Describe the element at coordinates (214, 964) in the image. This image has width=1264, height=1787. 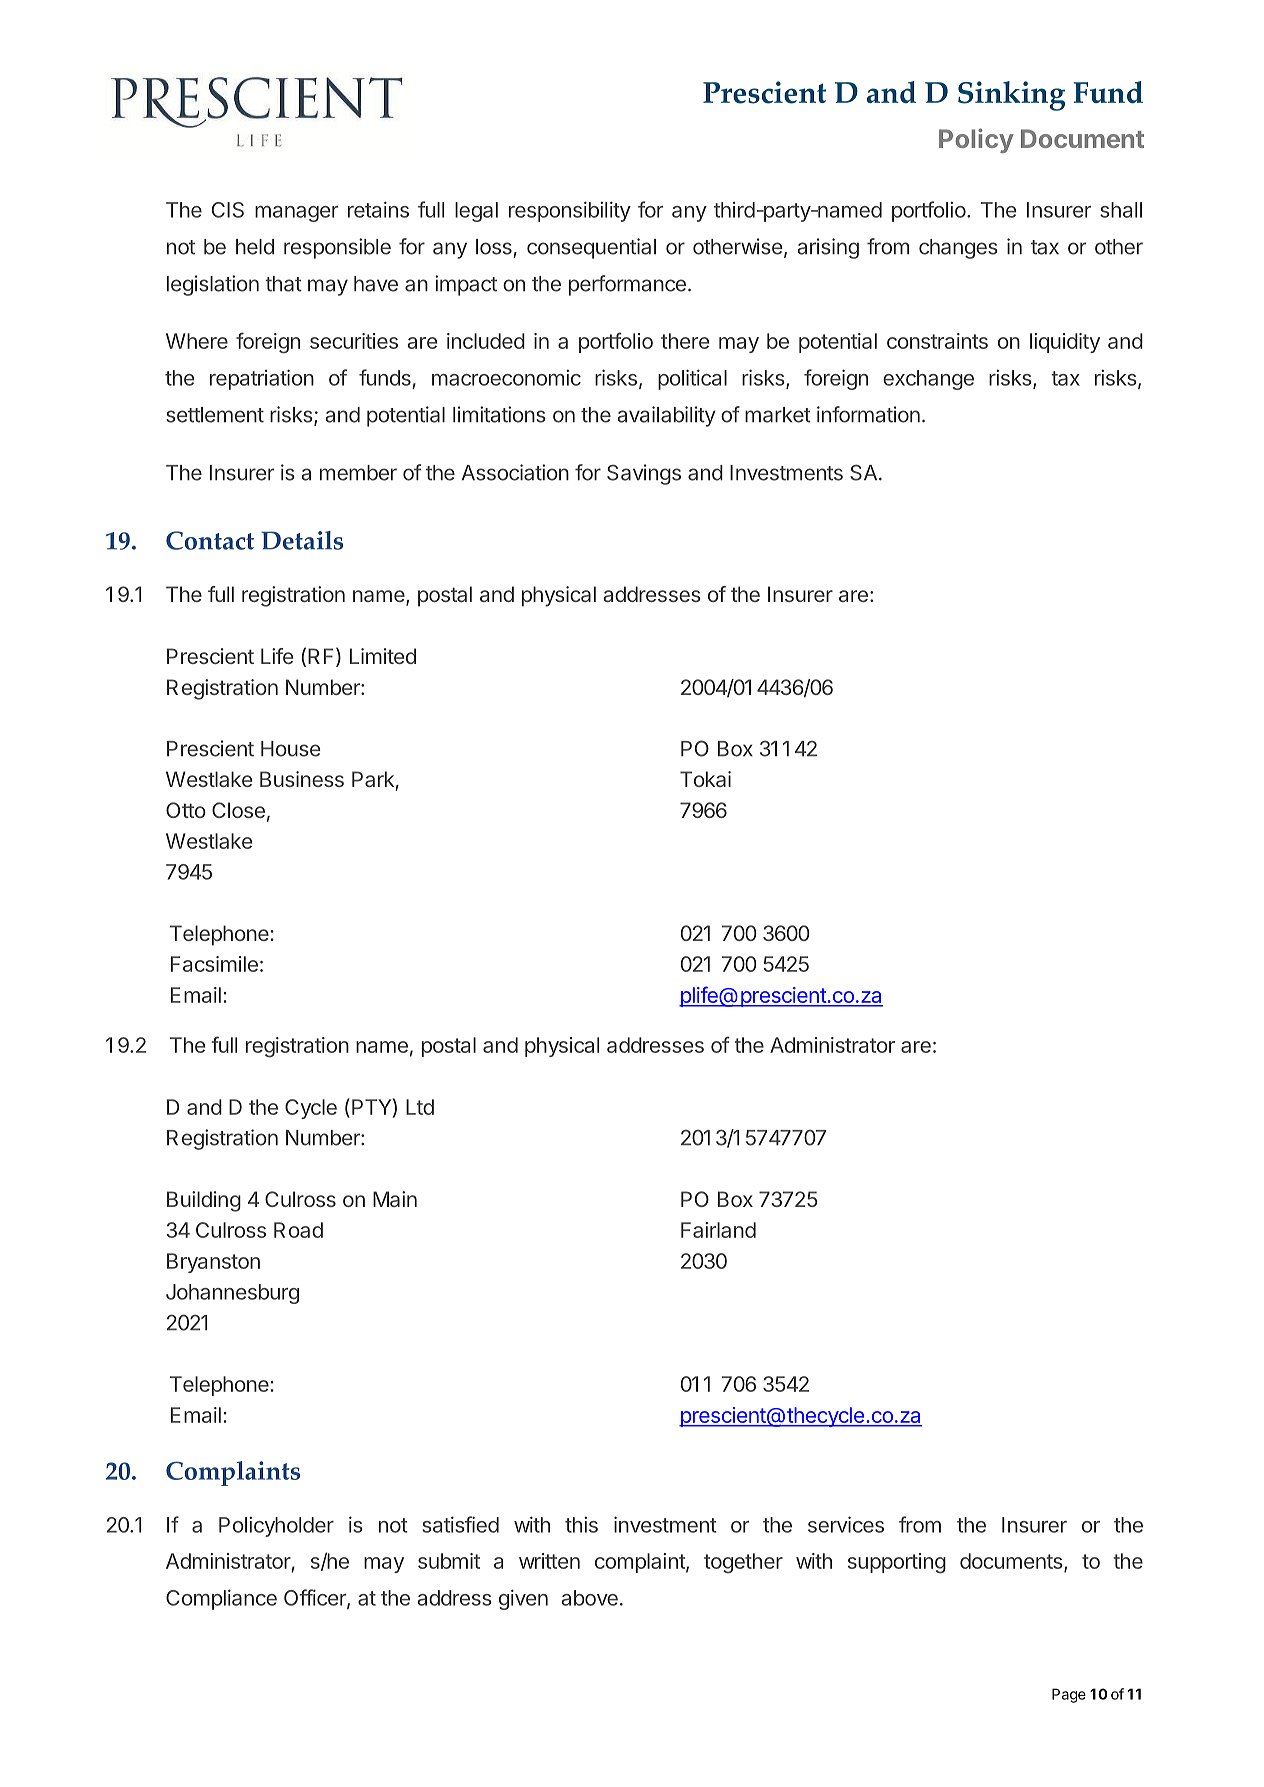
I see `Facsimile` at that location.
